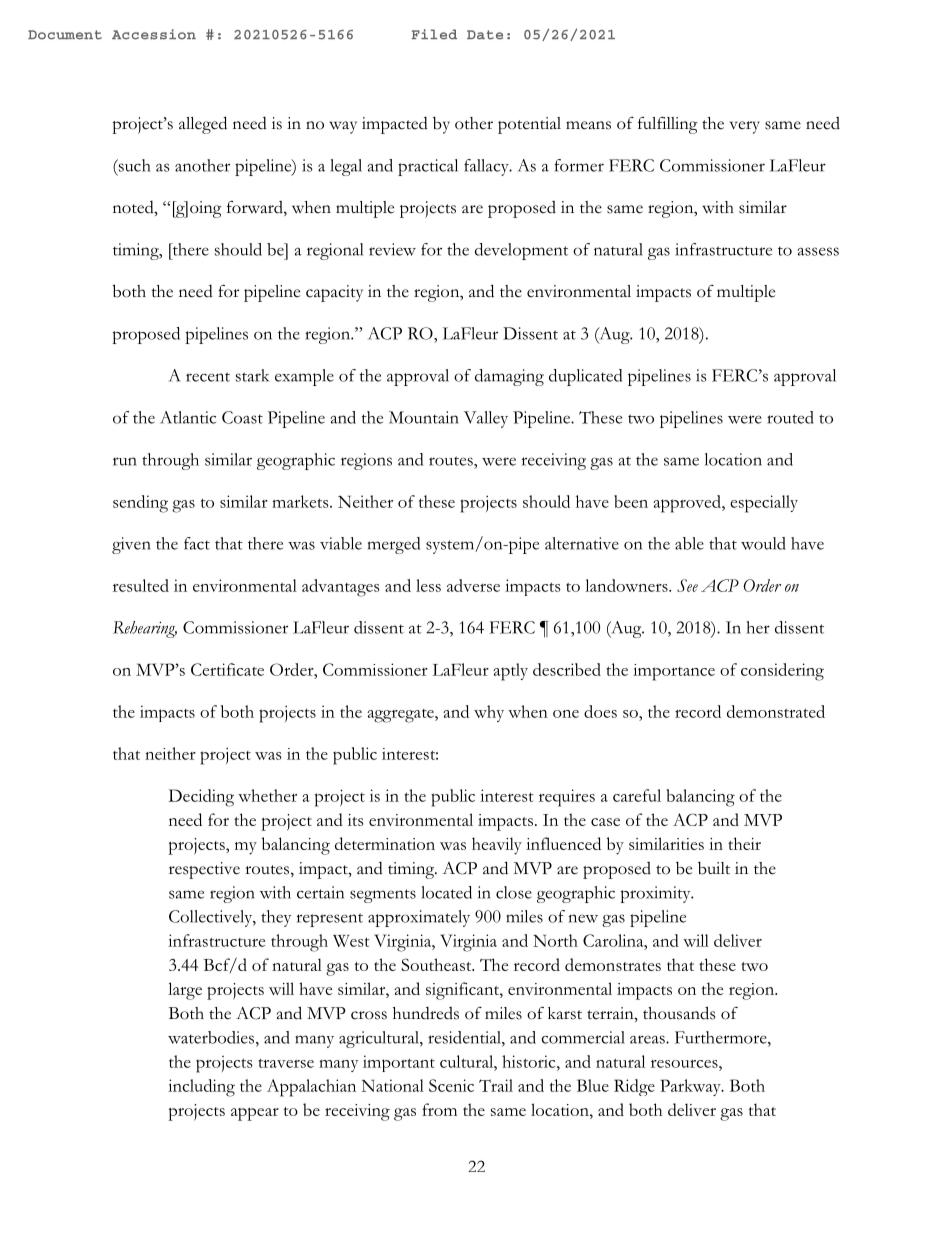  I want to click on very, so click(744, 127).
